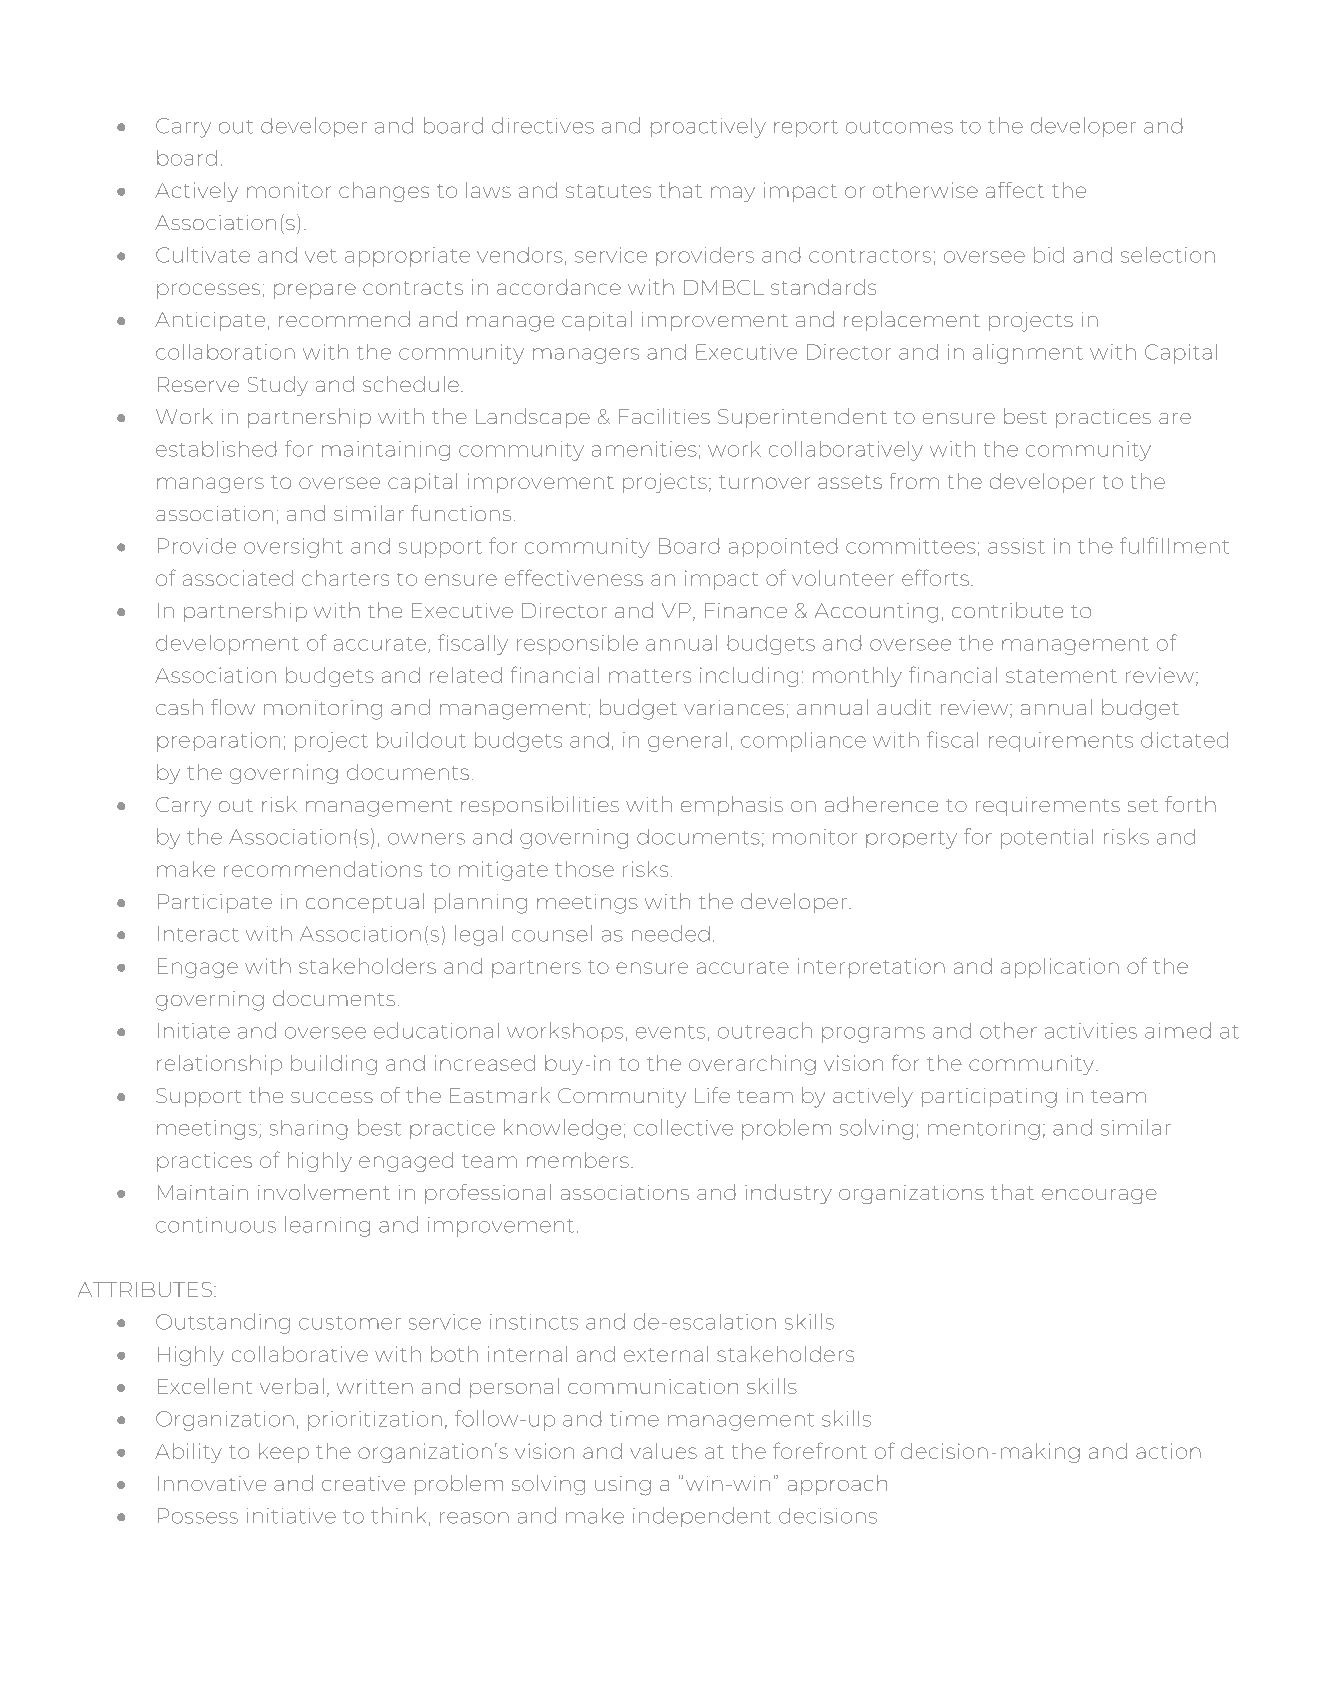  Describe the element at coordinates (609, 191) in the page. I see `statutes` at that location.
